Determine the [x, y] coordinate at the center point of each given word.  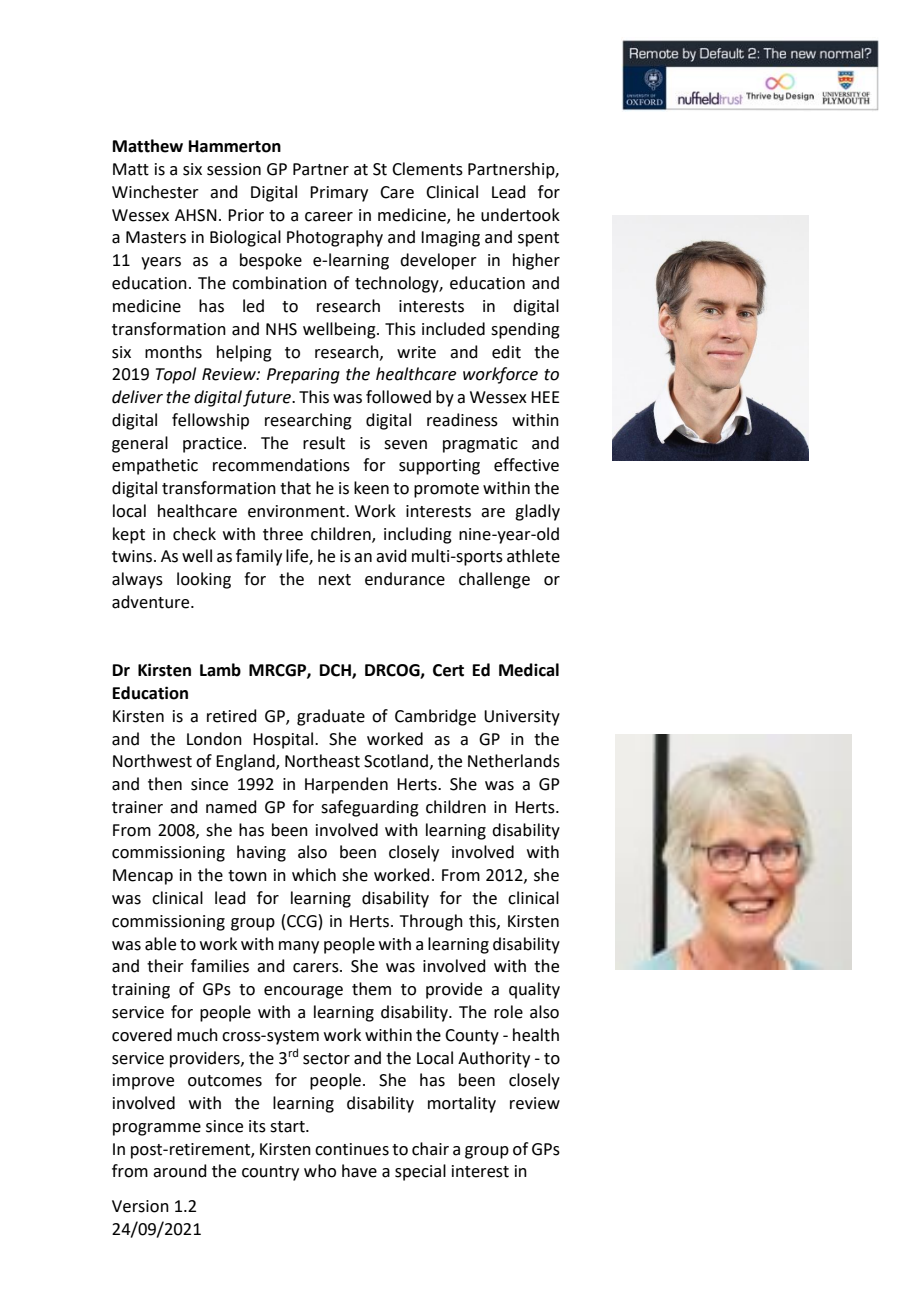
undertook [520, 215]
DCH [336, 671]
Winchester [155, 192]
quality [534, 990]
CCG [302, 921]
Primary [339, 194]
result [324, 443]
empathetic [155, 466]
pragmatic [480, 445]
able [160, 944]
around [180, 1171]
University [522, 718]
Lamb [220, 670]
